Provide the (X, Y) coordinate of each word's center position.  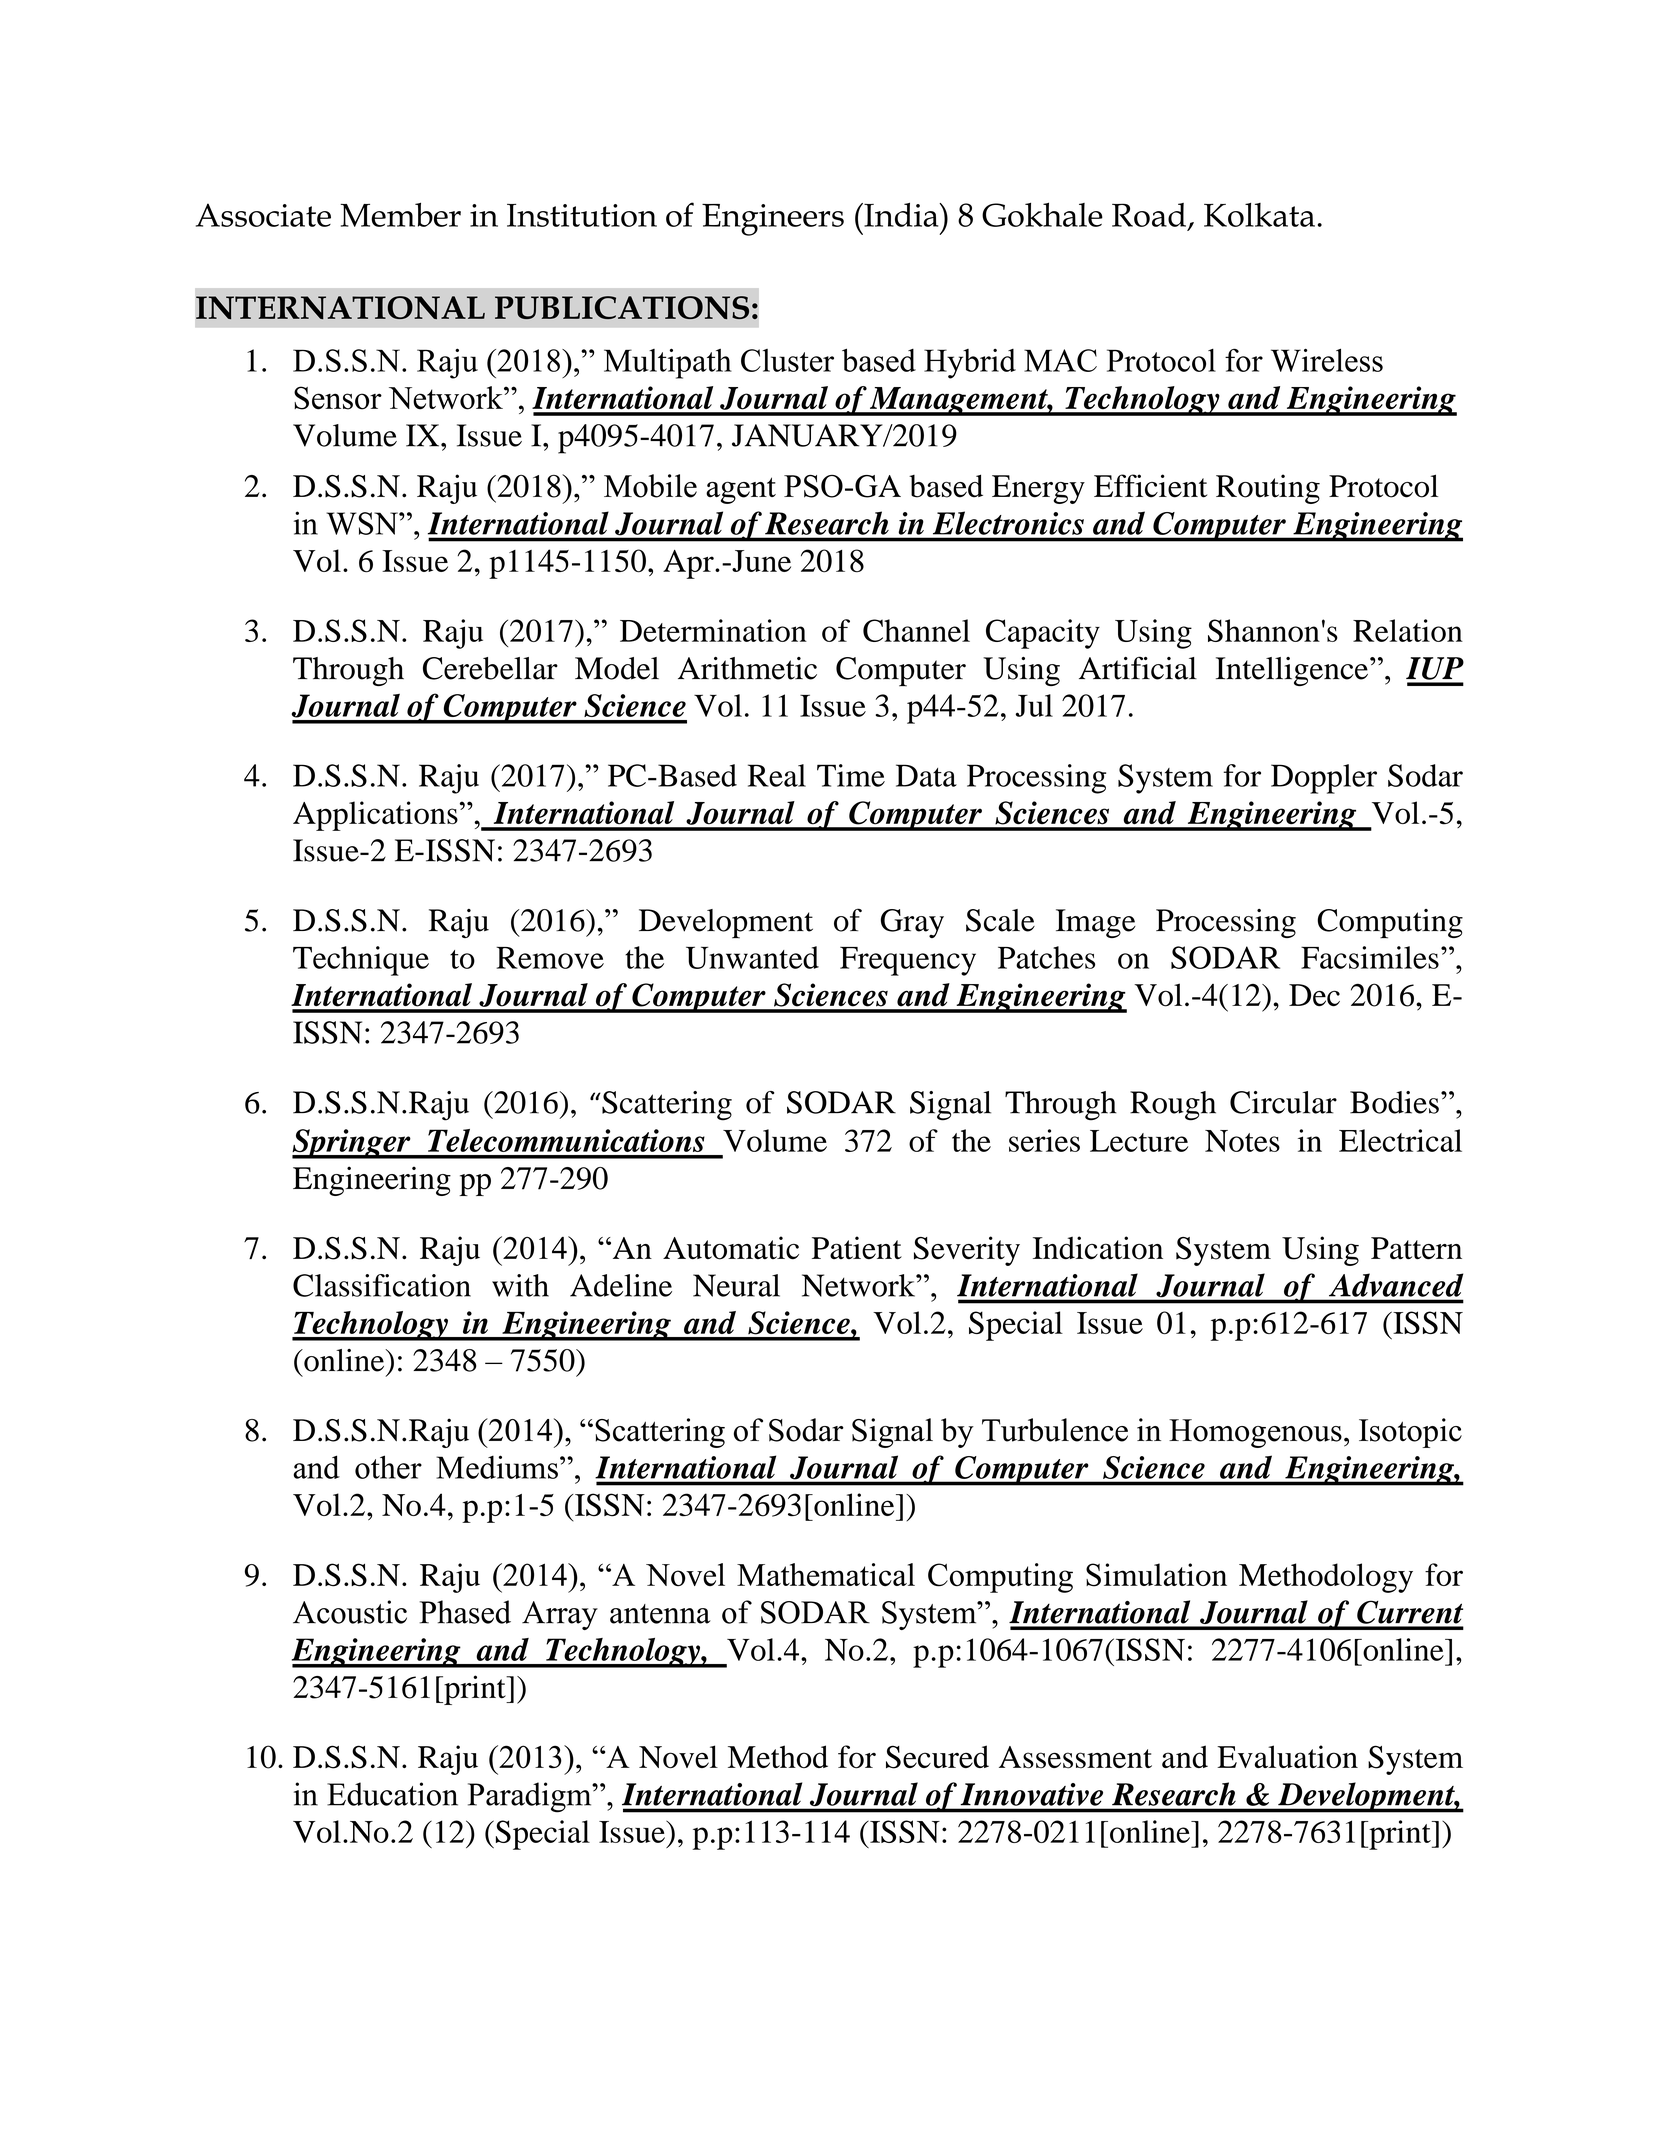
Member (400, 214)
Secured (937, 1757)
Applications (375, 816)
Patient (857, 1248)
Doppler (1324, 779)
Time (851, 775)
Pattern (1416, 1248)
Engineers (773, 220)
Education (392, 1794)
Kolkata (1259, 215)
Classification (382, 1285)
